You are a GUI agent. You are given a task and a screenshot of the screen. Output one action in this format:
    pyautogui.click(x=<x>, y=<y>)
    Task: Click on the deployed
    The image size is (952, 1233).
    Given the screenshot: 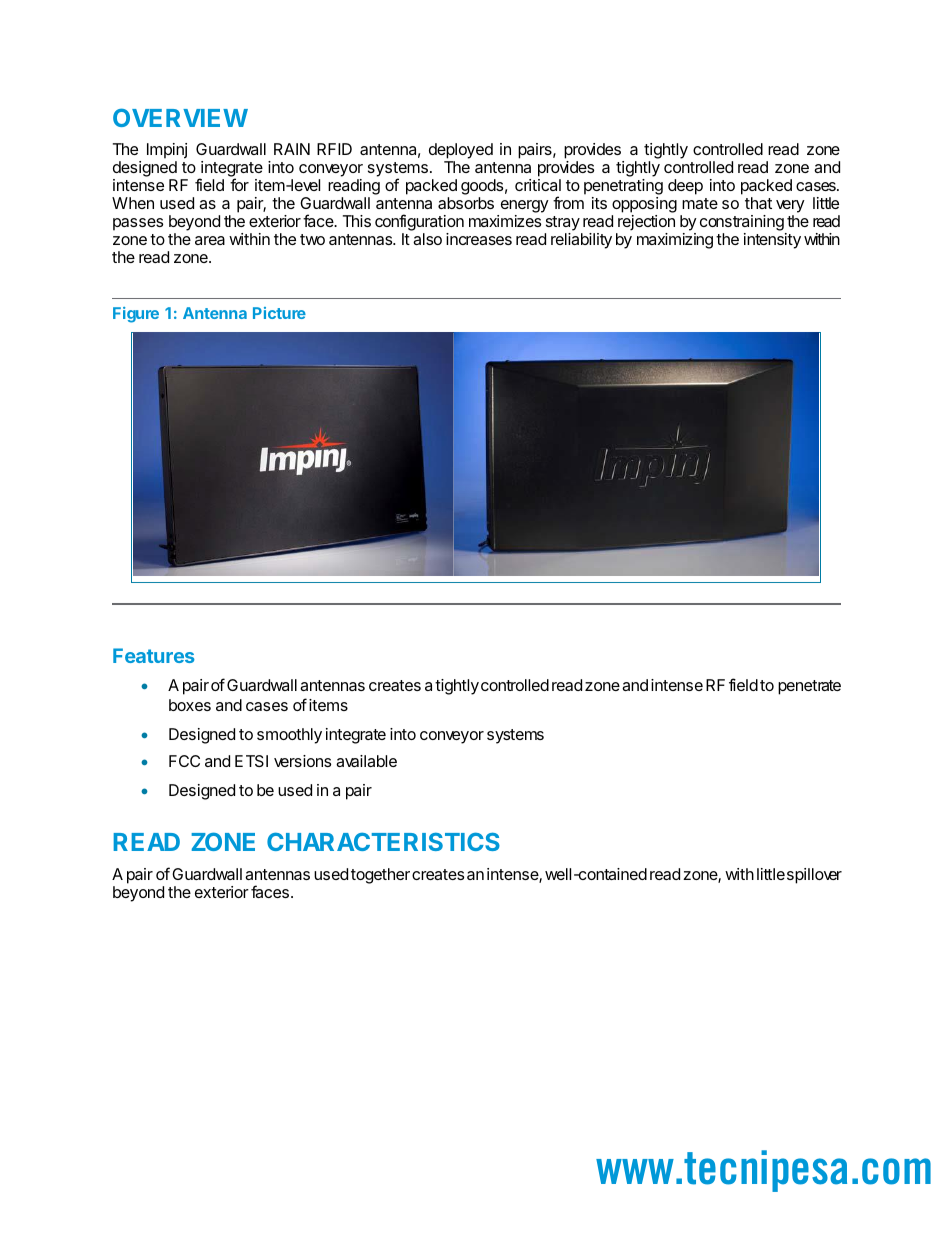 What is the action you would take?
    pyautogui.click(x=461, y=152)
